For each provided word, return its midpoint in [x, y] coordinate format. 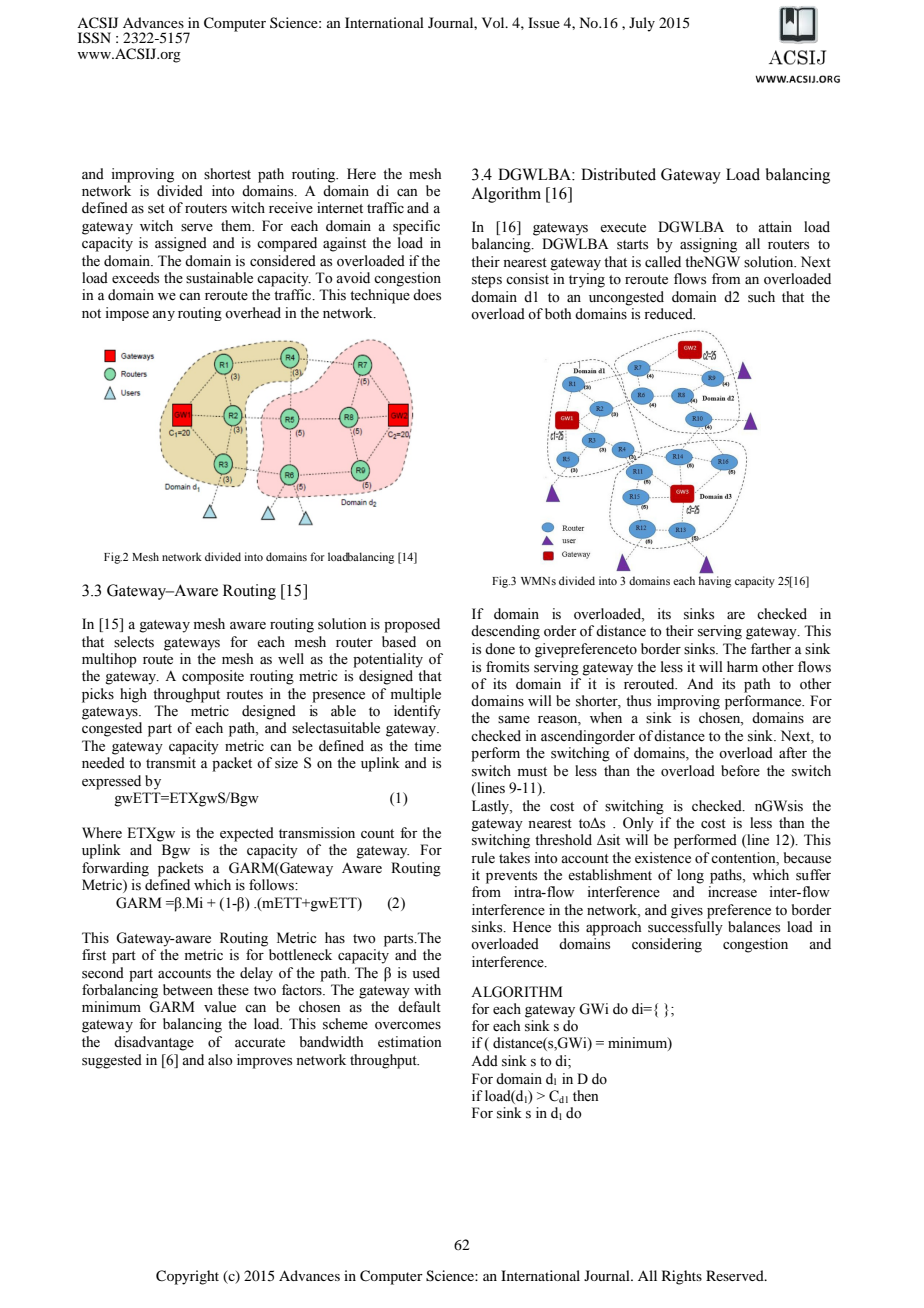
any [163, 316]
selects [134, 642]
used [426, 973]
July [642, 24]
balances [754, 927]
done [500, 649]
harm [742, 666]
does [427, 295]
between [188, 990]
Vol [494, 22]
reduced [669, 314]
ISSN [94, 38]
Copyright [187, 1277]
